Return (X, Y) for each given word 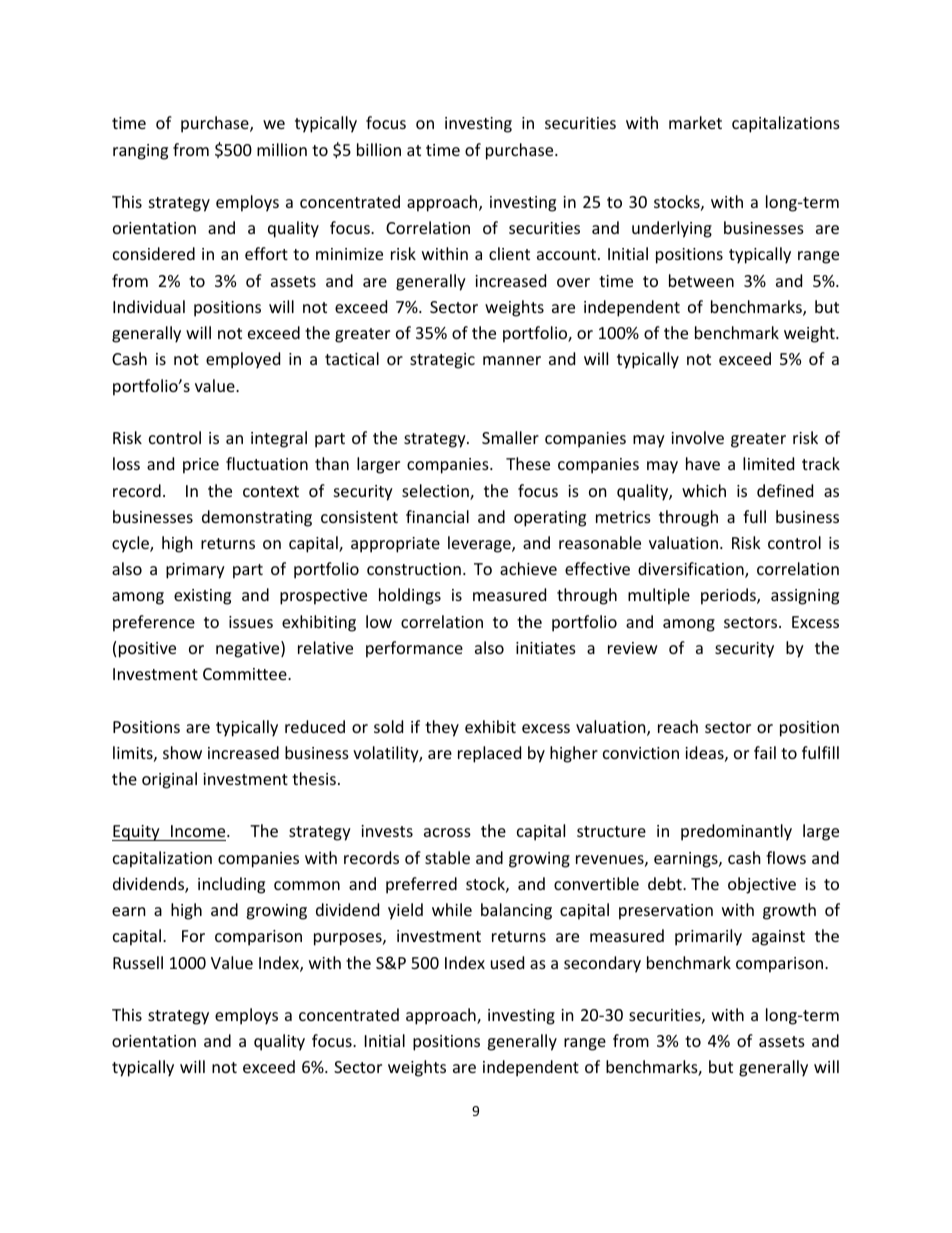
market (695, 122)
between (701, 280)
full (754, 516)
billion (379, 149)
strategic (442, 361)
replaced (489, 754)
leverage (480, 544)
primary (195, 571)
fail (765, 752)
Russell (138, 962)
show (182, 752)
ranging (140, 152)
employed (243, 360)
